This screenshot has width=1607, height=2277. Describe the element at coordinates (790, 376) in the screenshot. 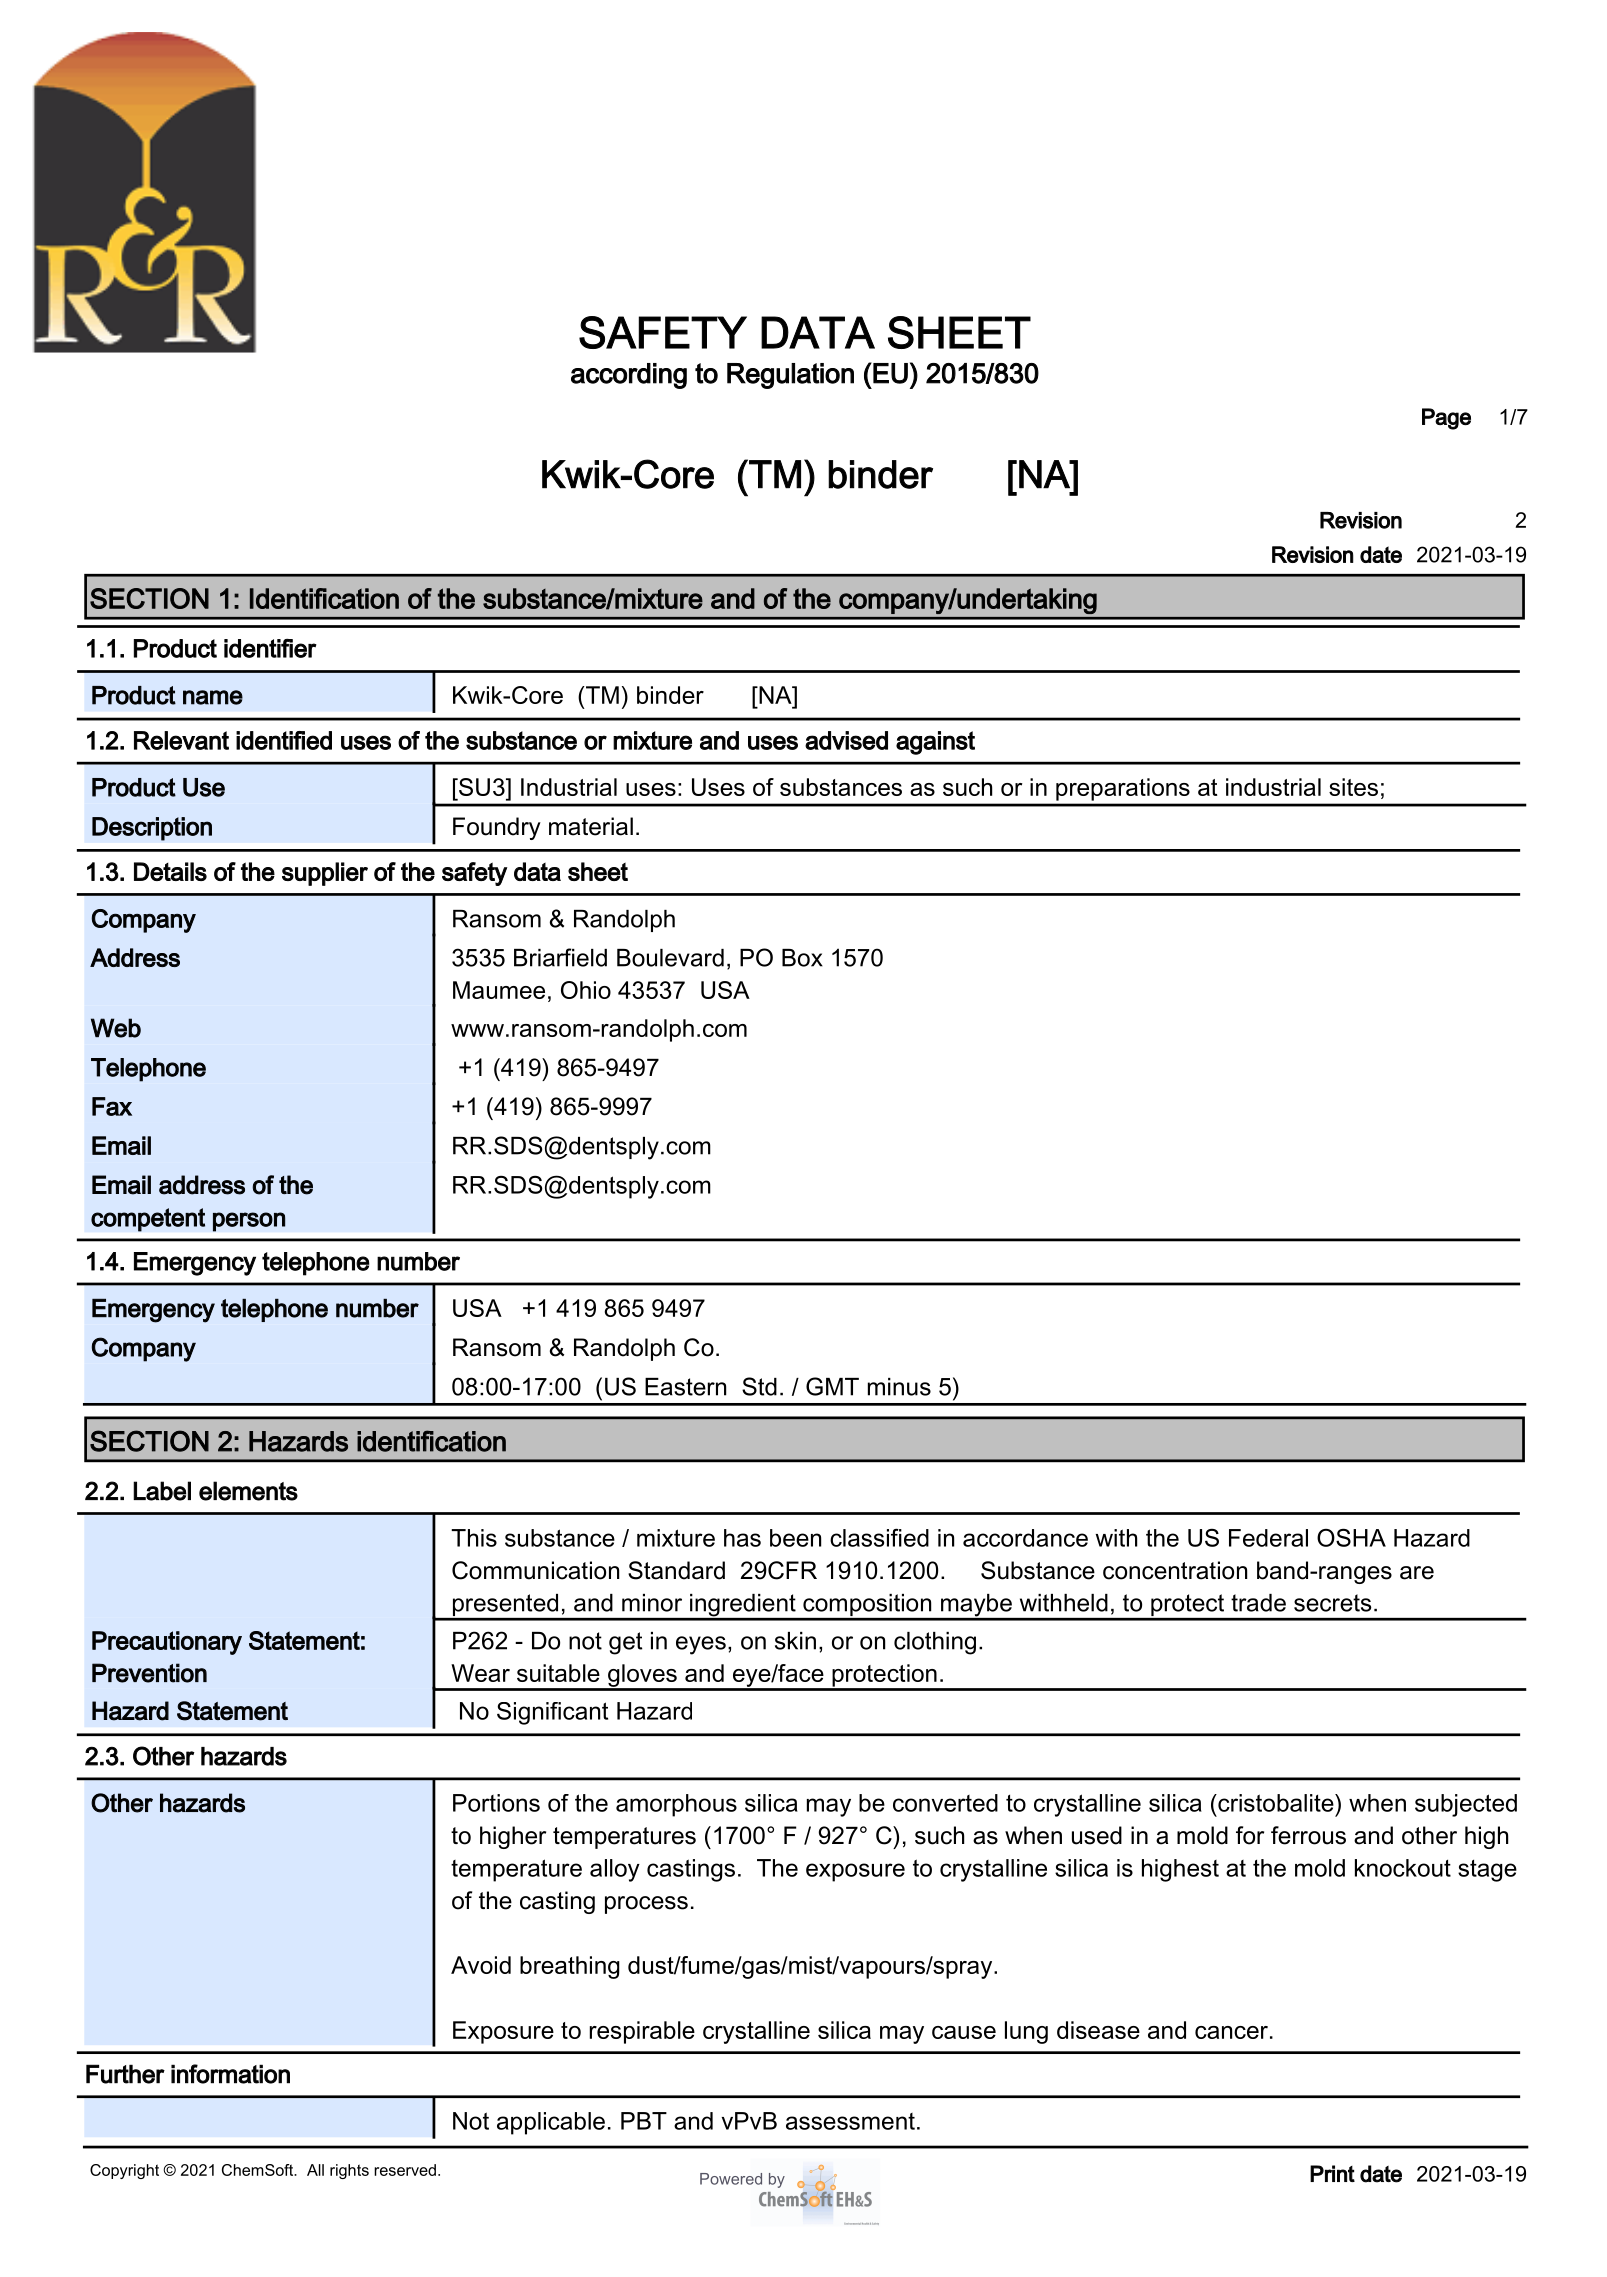

I see `Regulation` at that location.
